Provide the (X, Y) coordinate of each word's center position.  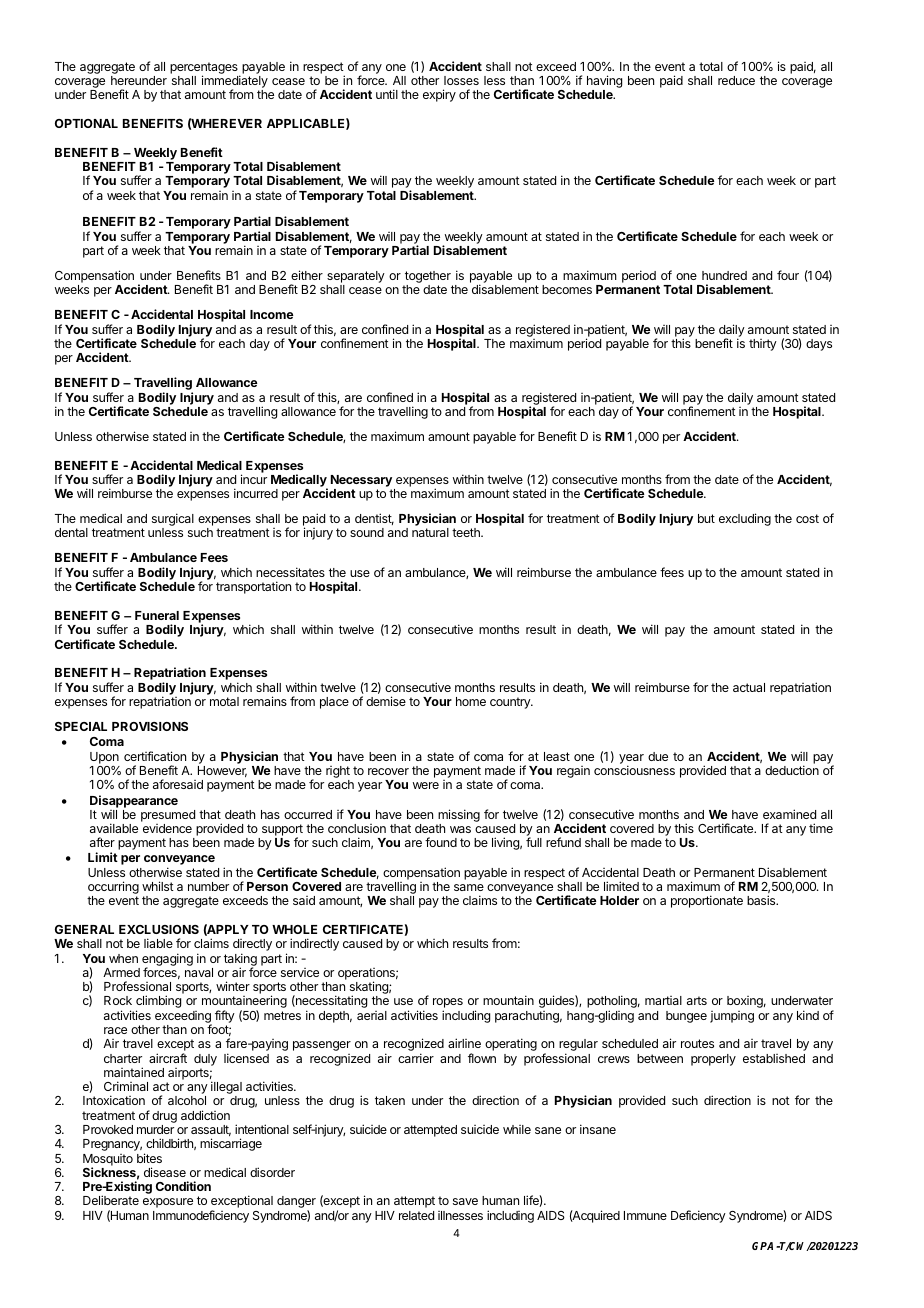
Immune (645, 1215)
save (465, 1201)
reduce (736, 80)
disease (165, 1172)
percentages (205, 69)
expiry (439, 95)
